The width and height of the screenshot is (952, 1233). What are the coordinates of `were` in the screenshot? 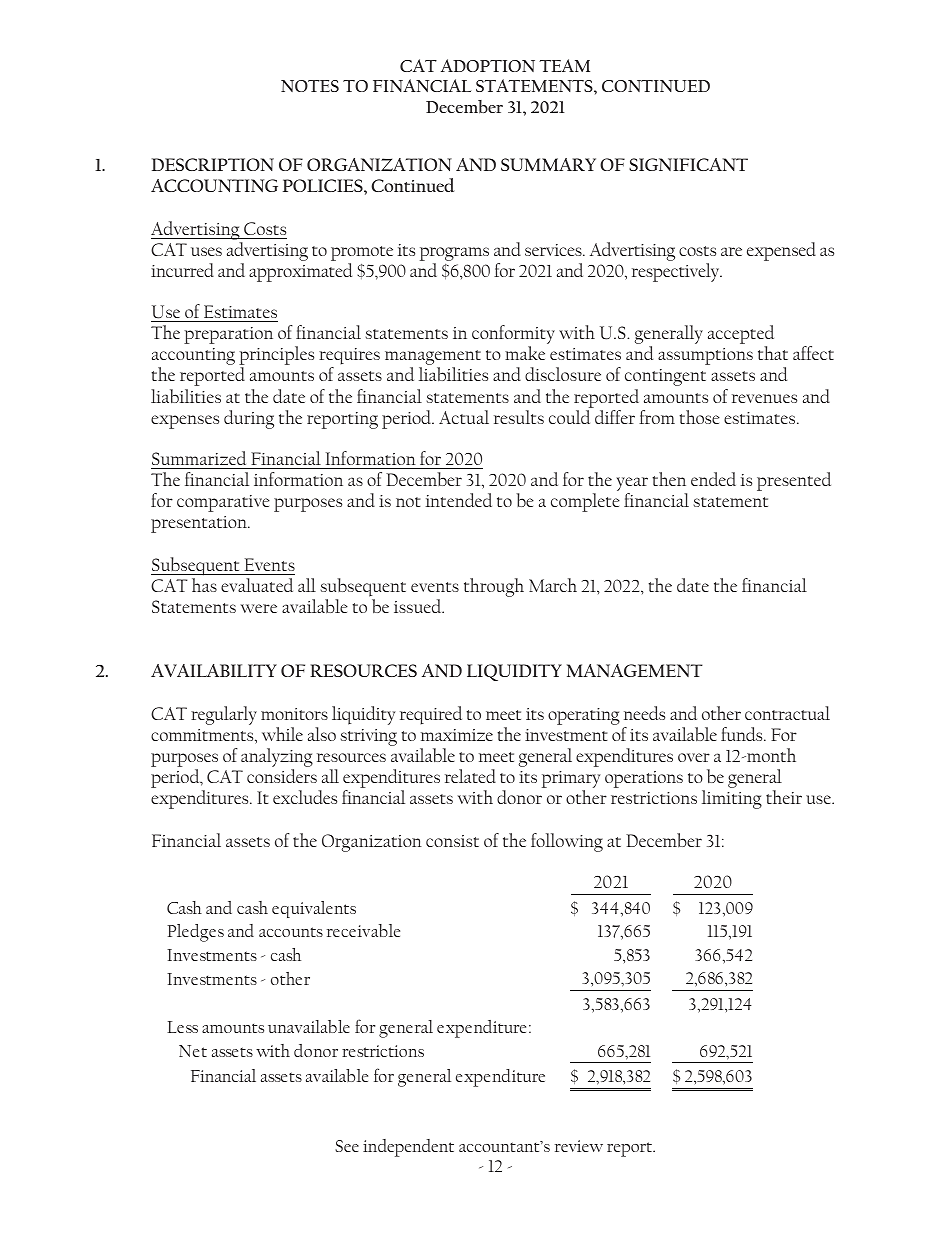 It's located at (259, 608).
